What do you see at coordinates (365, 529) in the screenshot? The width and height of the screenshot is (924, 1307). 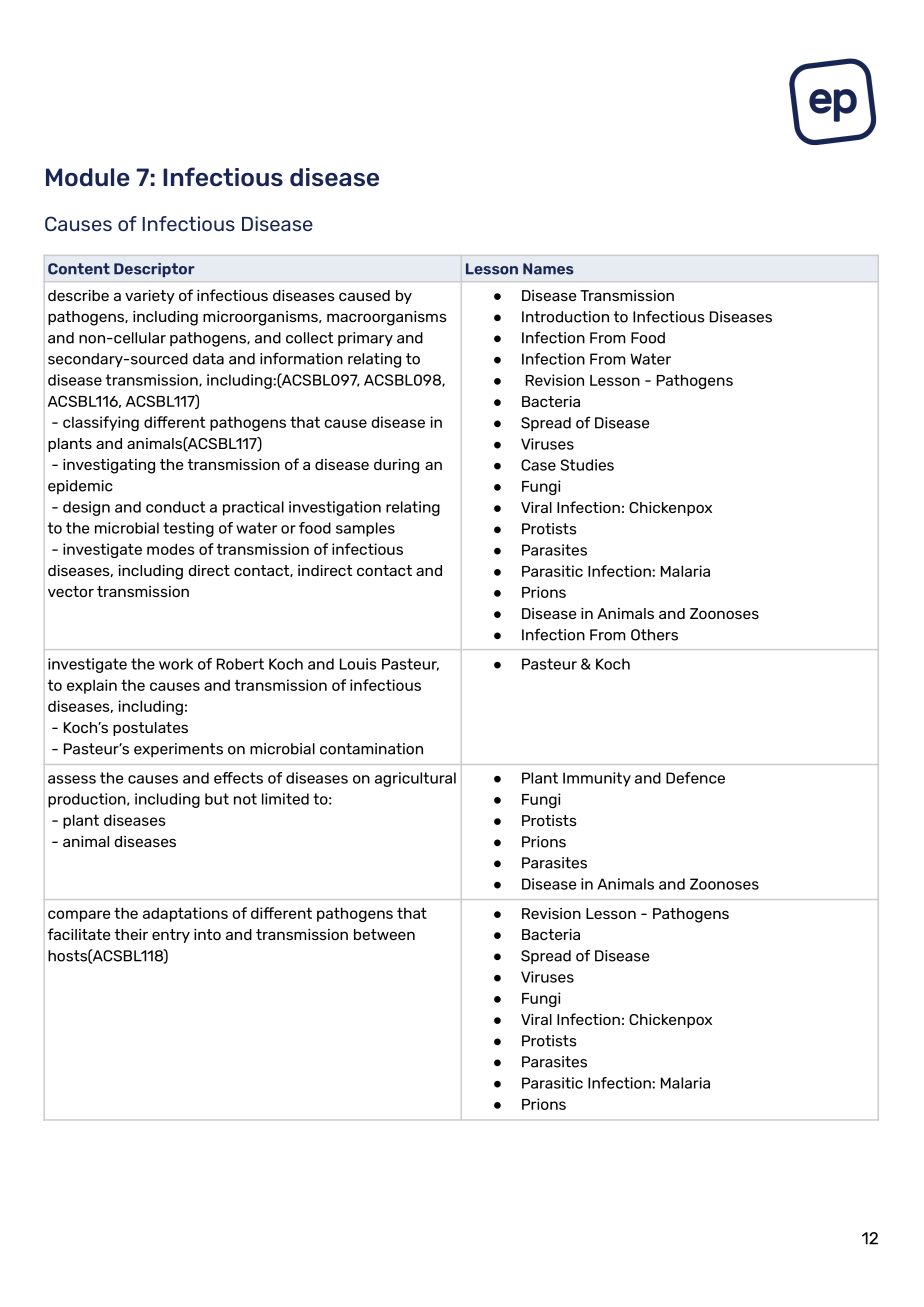 I see `samples` at bounding box center [365, 529].
